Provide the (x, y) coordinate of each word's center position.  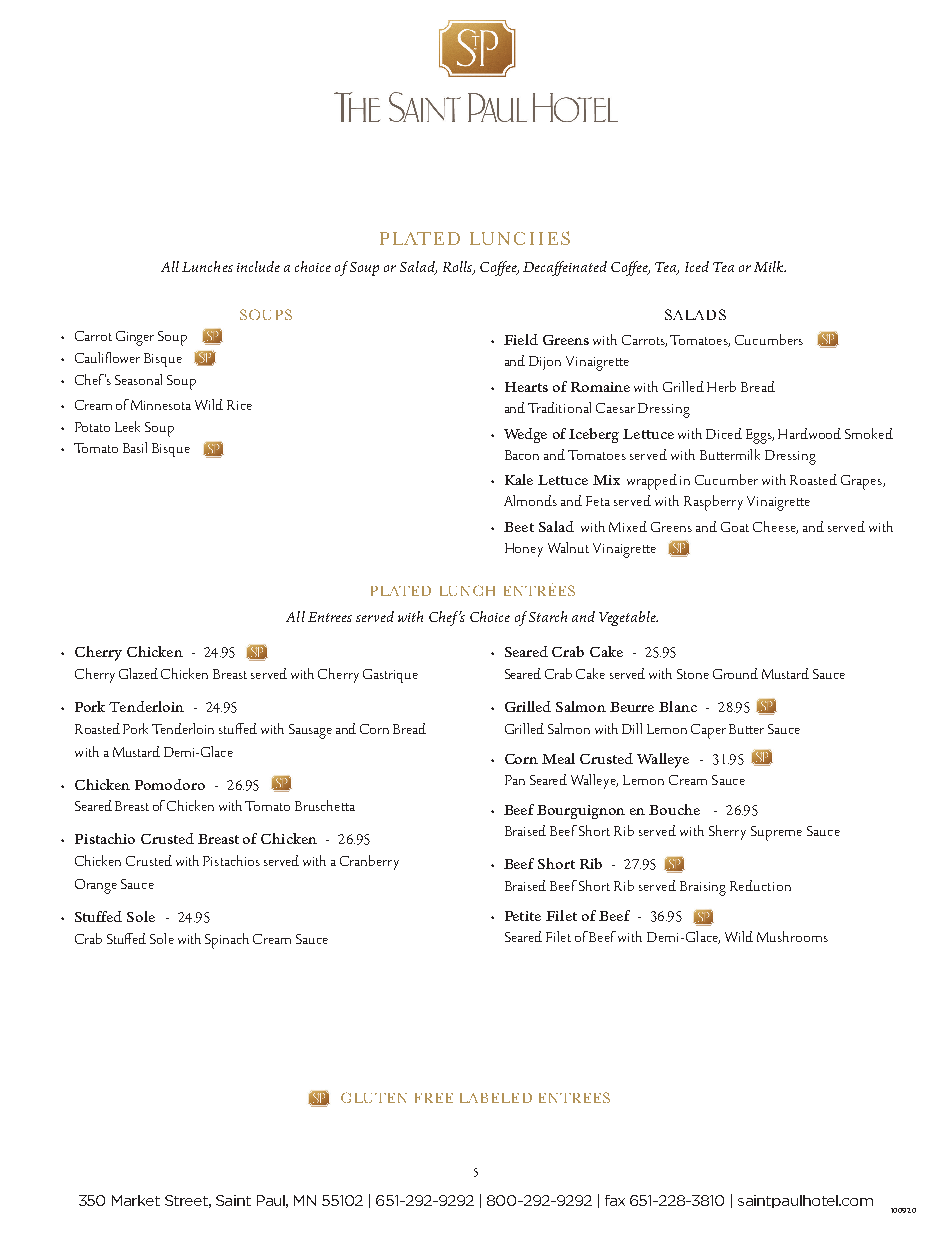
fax (615, 1200)
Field (521, 339)
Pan (515, 780)
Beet (519, 527)
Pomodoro (170, 784)
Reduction (760, 885)
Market (136, 1200)
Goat (735, 527)
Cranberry (369, 862)
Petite (523, 916)
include (258, 266)
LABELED (496, 1098)
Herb (721, 386)
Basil (135, 447)
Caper (708, 731)
